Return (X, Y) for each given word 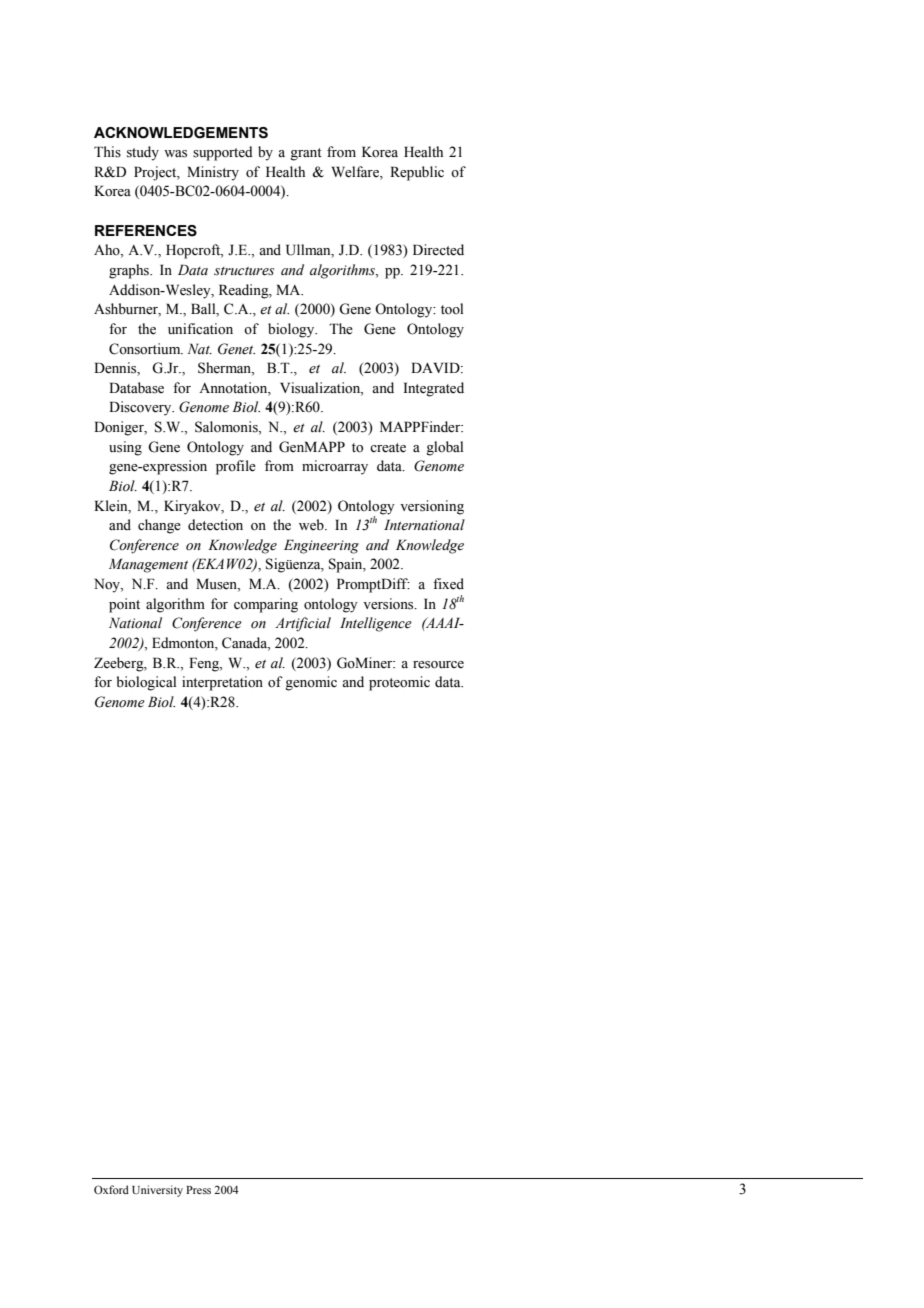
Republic (417, 173)
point (124, 605)
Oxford (111, 1189)
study (143, 153)
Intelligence (376, 624)
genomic (311, 683)
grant (306, 154)
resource (438, 665)
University (157, 1191)
